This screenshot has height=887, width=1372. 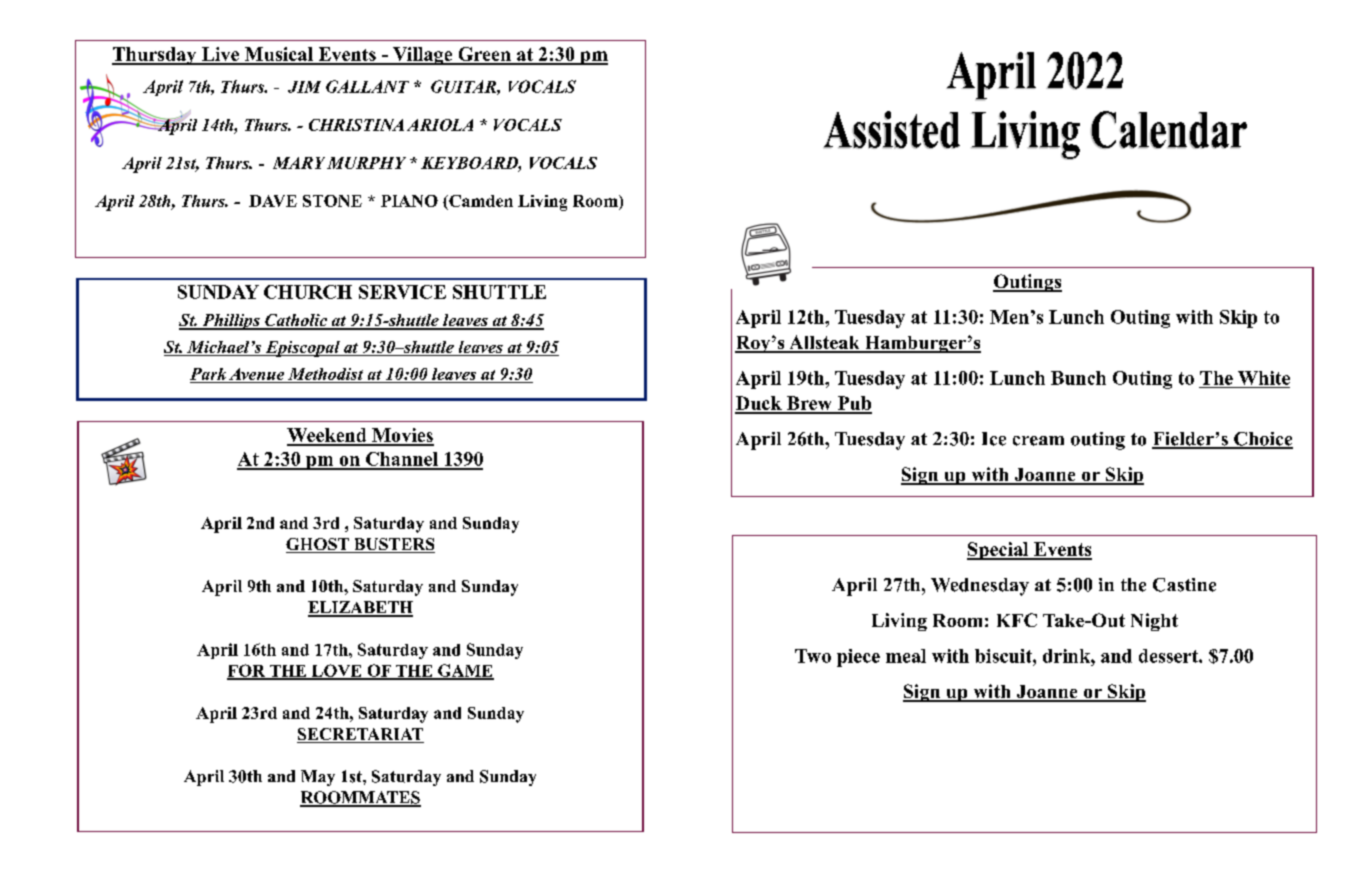 What do you see at coordinates (360, 608) in the screenshot?
I see `ELIZABETH` at bounding box center [360, 608].
